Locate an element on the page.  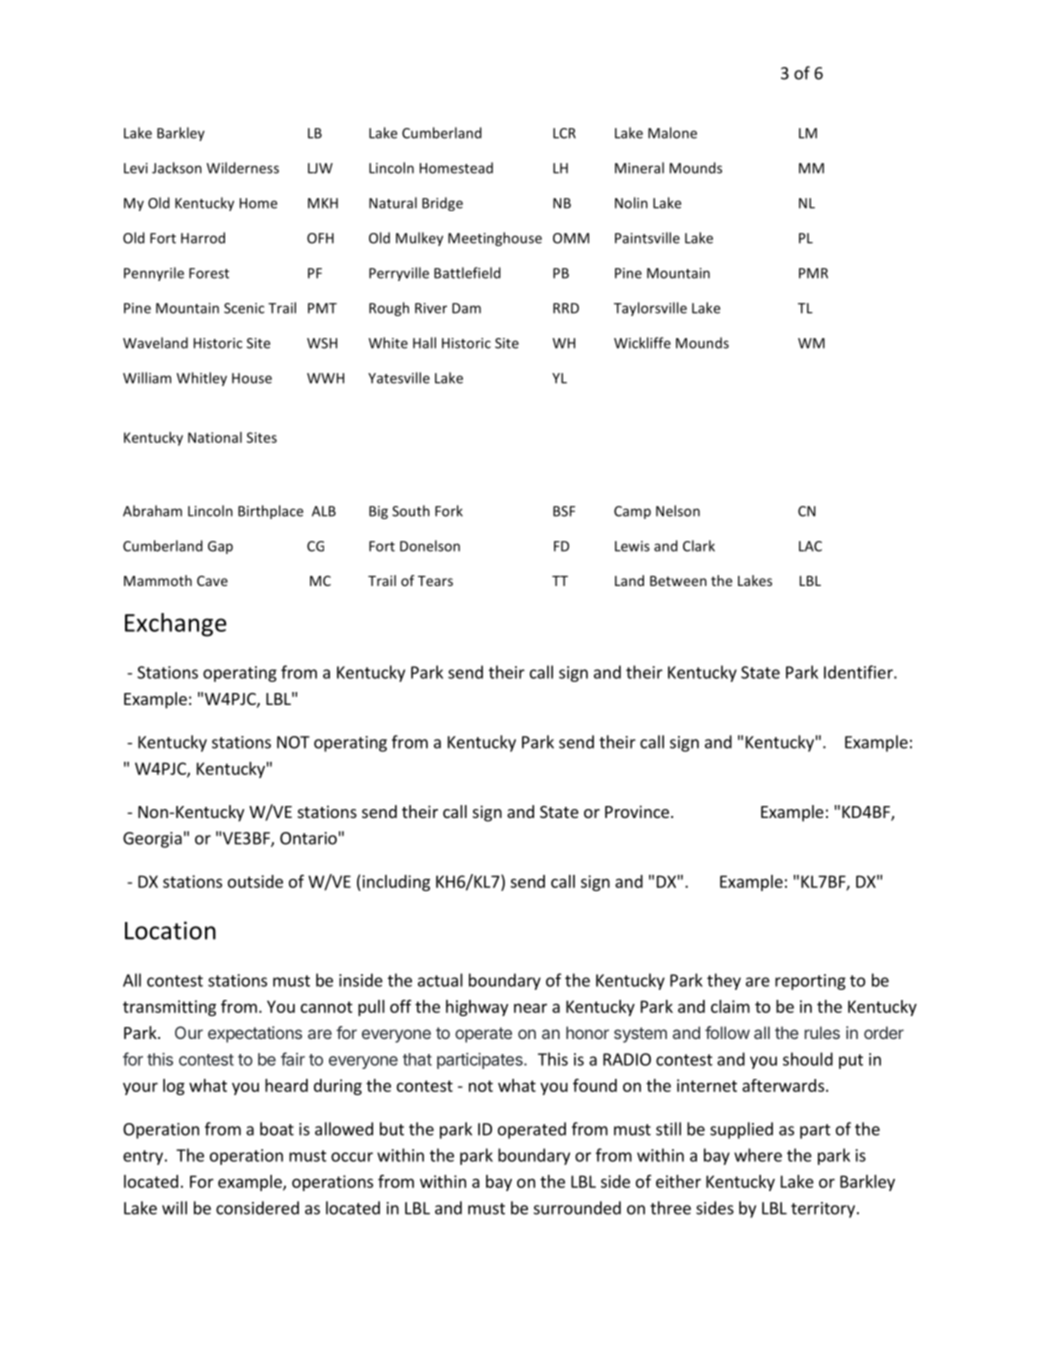
LCR is located at coordinates (564, 133).
